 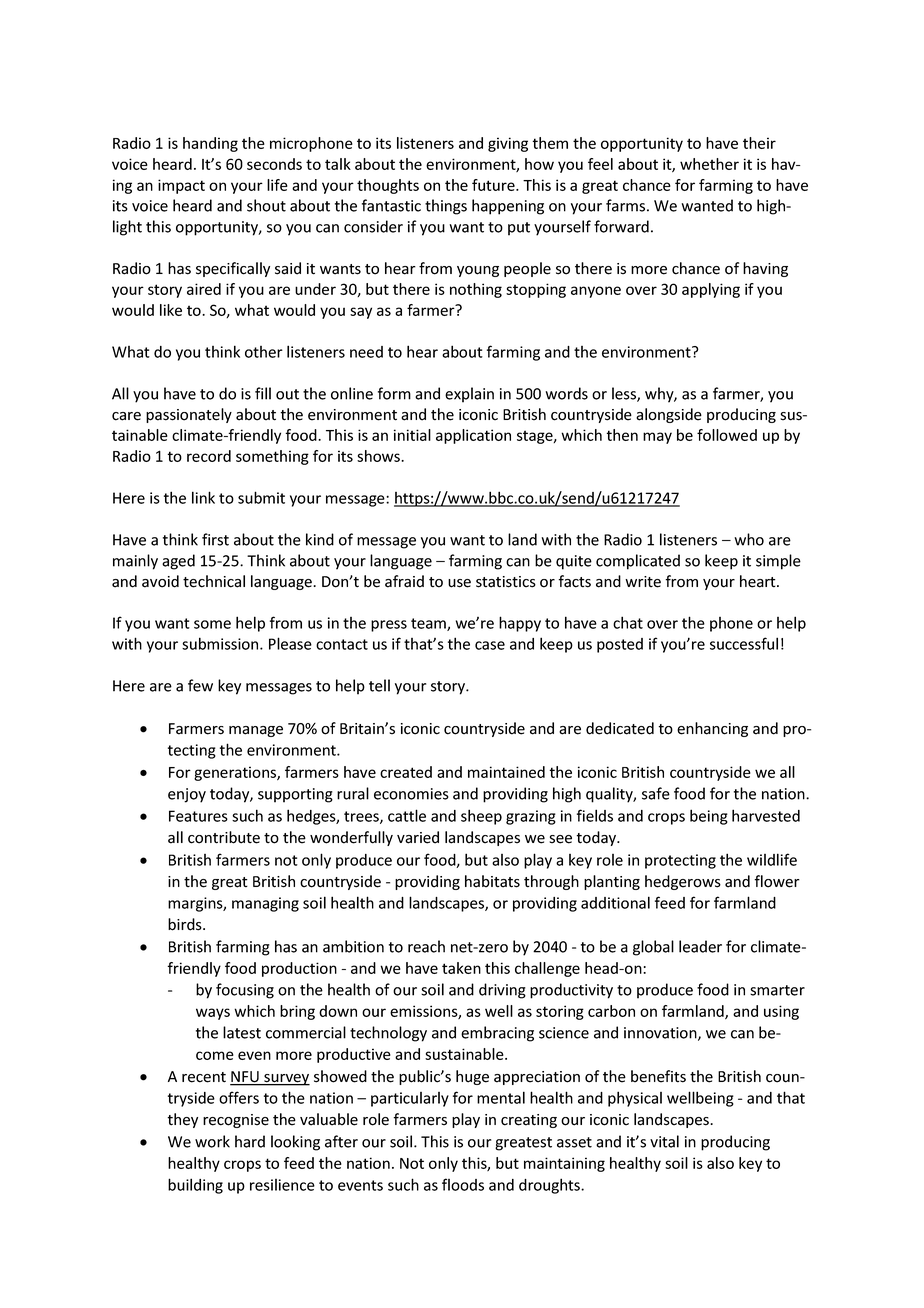 I want to click on impact, so click(x=181, y=186).
